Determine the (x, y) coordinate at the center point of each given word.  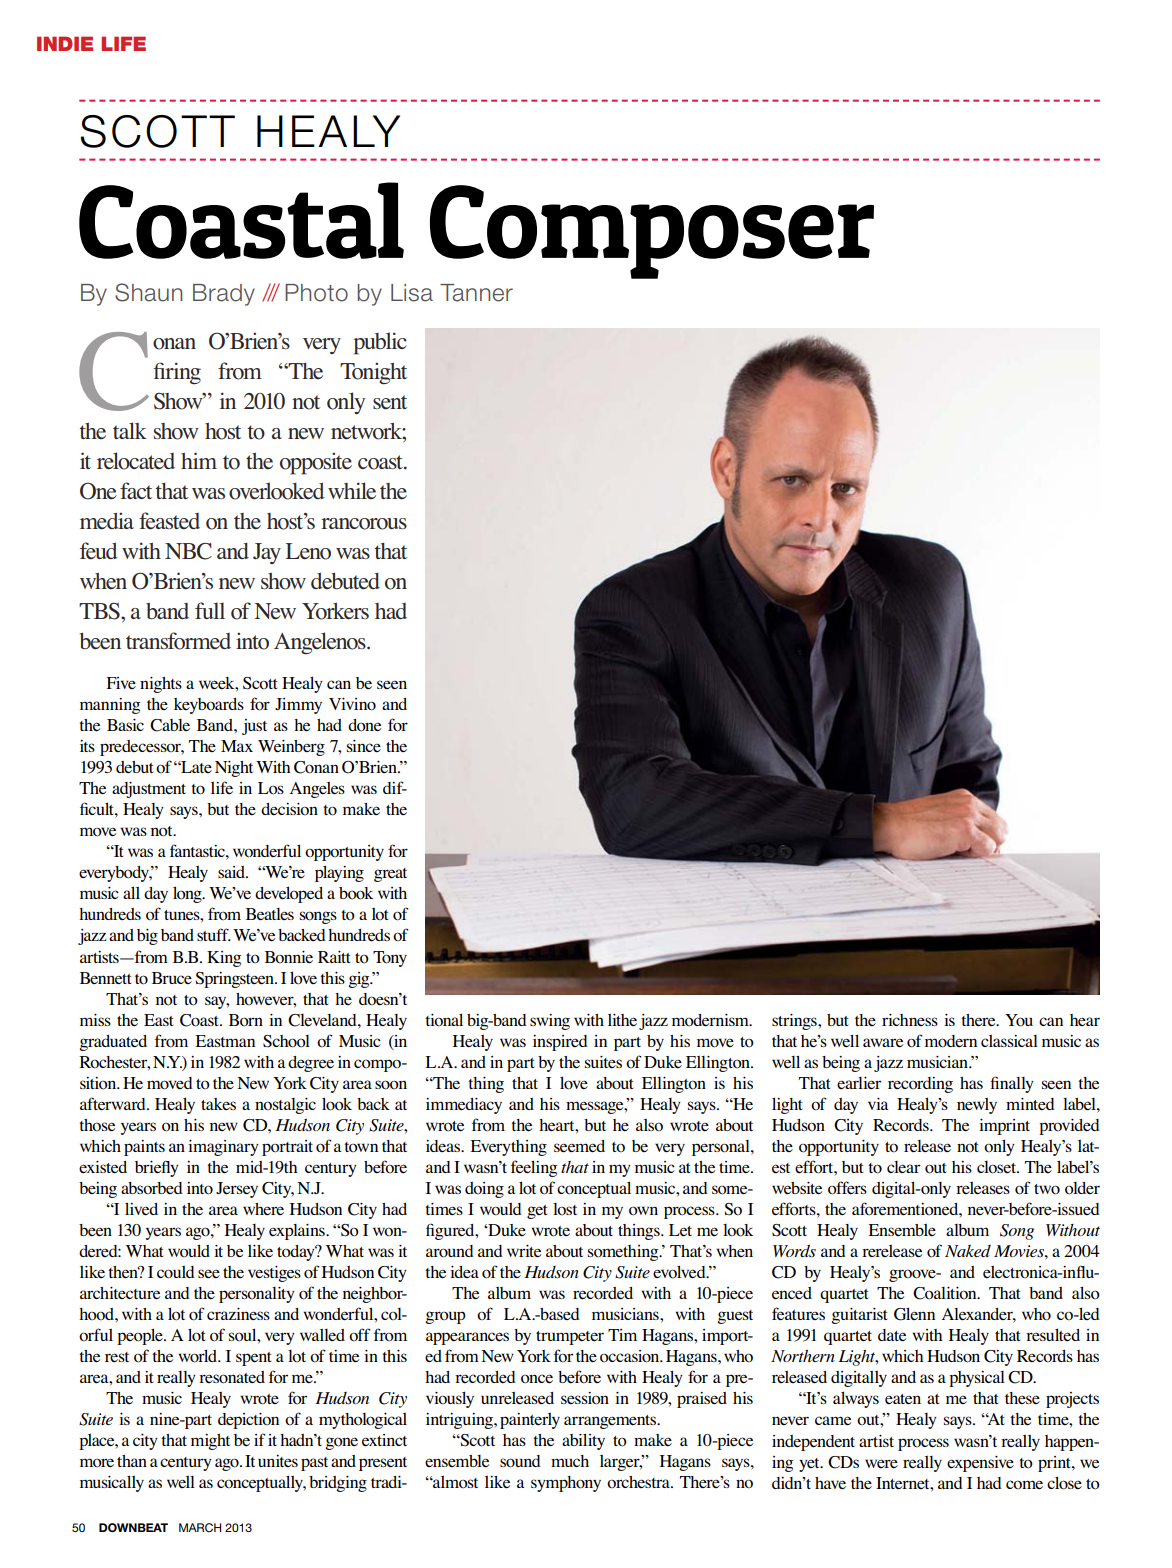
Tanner (476, 293)
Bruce (172, 978)
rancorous (364, 524)
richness (910, 1020)
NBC (188, 551)
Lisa (412, 293)
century (186, 1464)
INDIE (65, 43)
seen (392, 685)
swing (550, 1022)
